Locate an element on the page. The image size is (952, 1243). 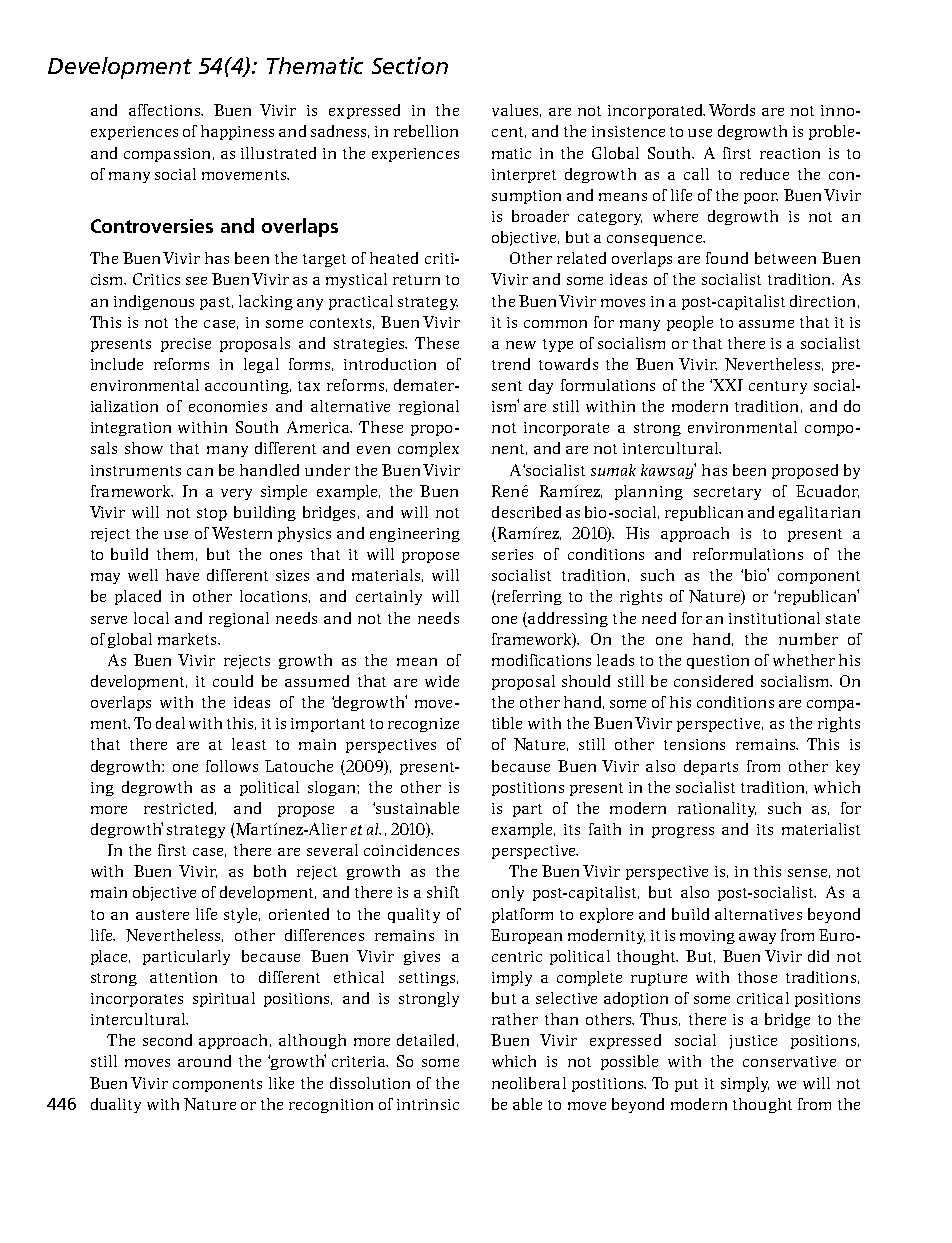
affections is located at coordinates (166, 110).
